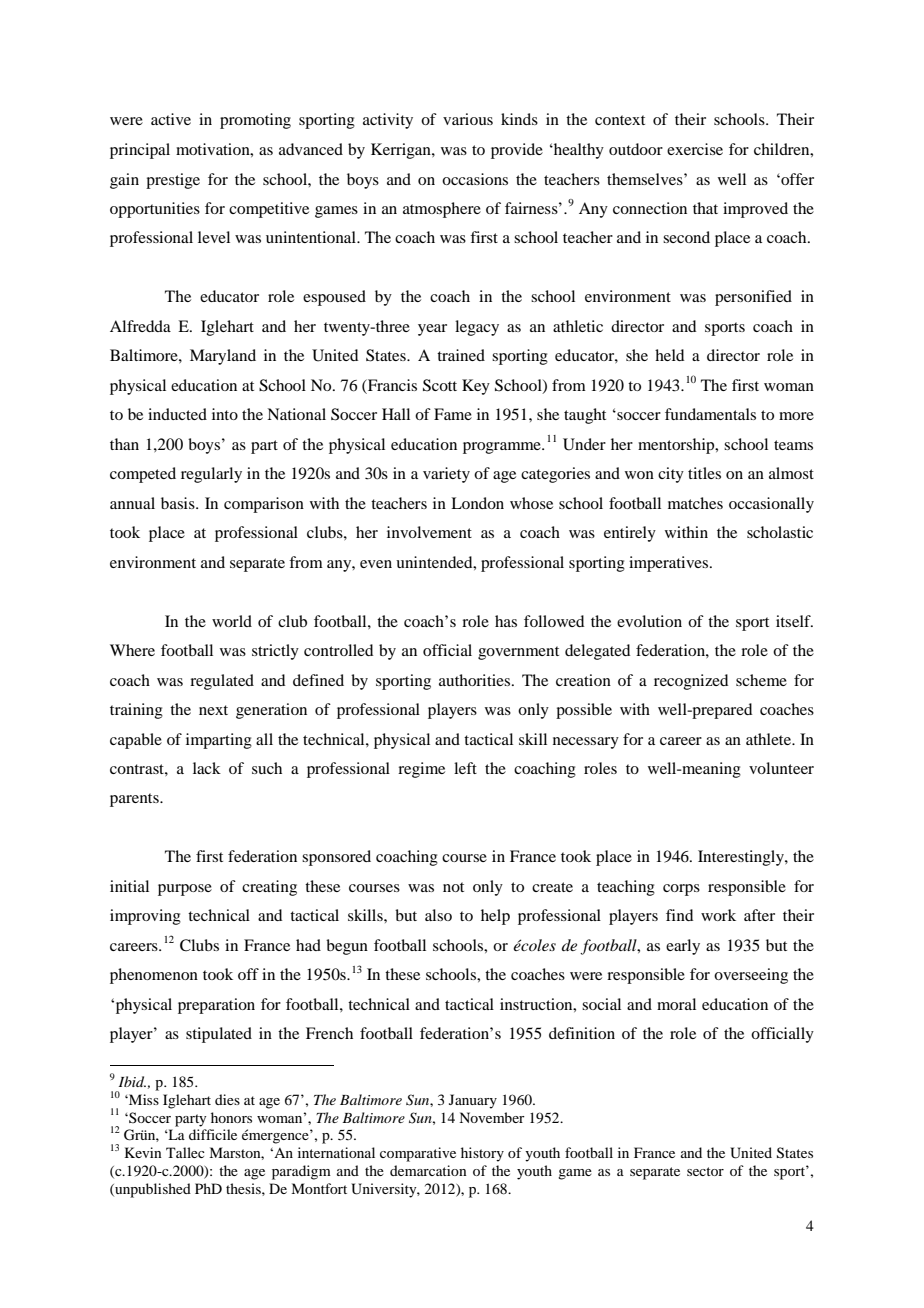  What do you see at coordinates (475, 179) in the document?
I see `occasions` at bounding box center [475, 179].
